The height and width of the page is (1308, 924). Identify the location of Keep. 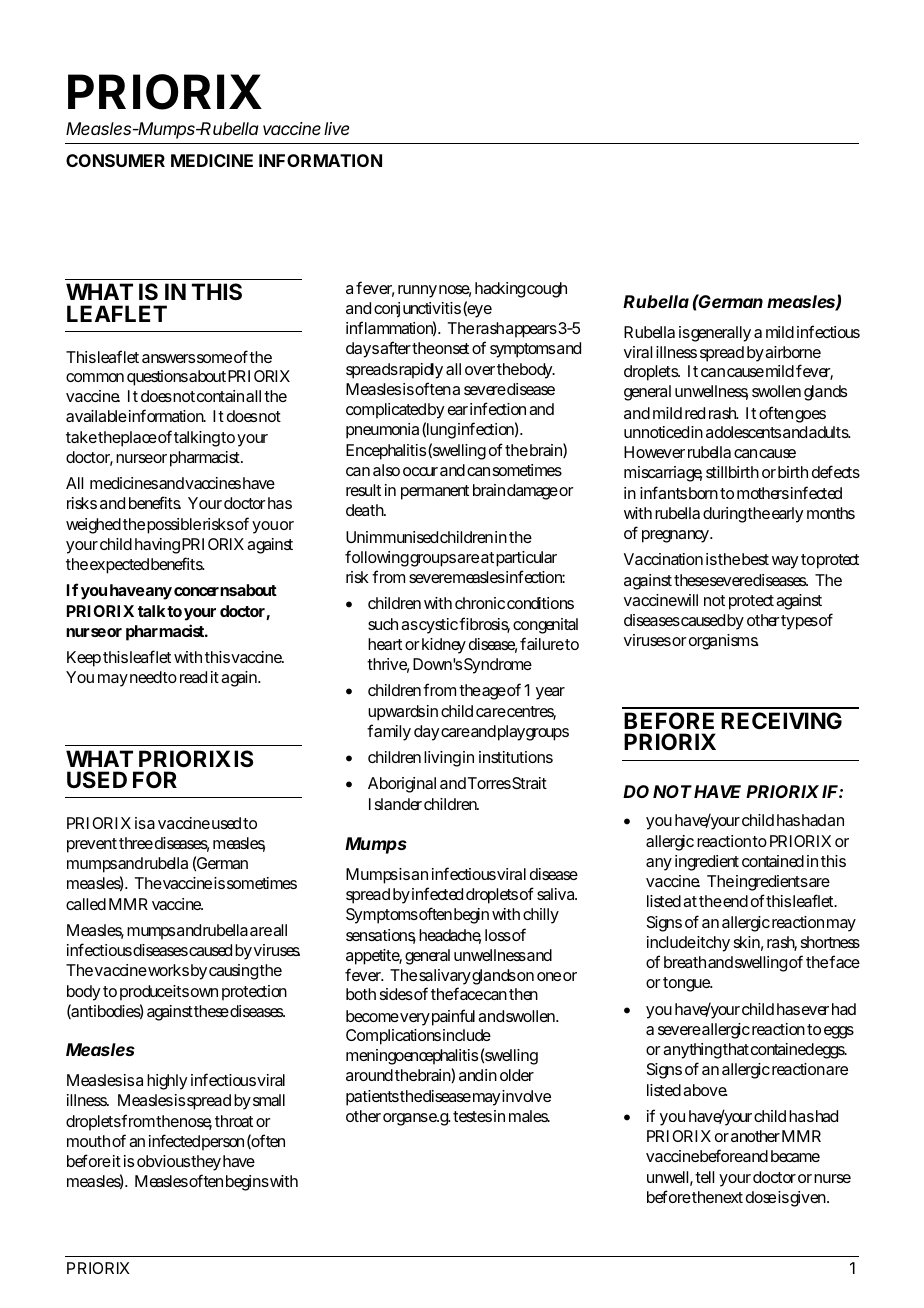
(84, 659).
